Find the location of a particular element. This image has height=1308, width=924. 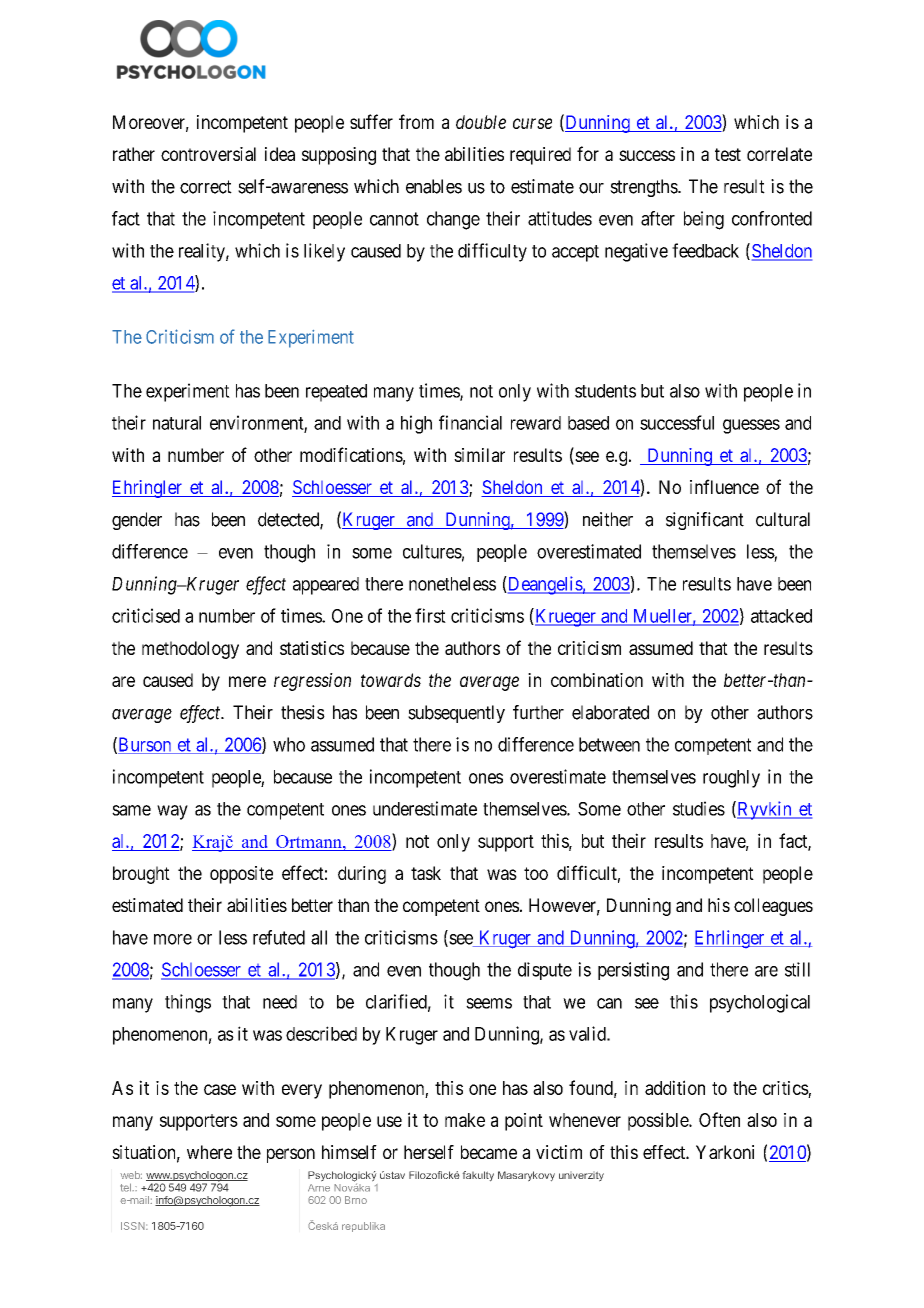

seems is located at coordinates (489, 1003).
